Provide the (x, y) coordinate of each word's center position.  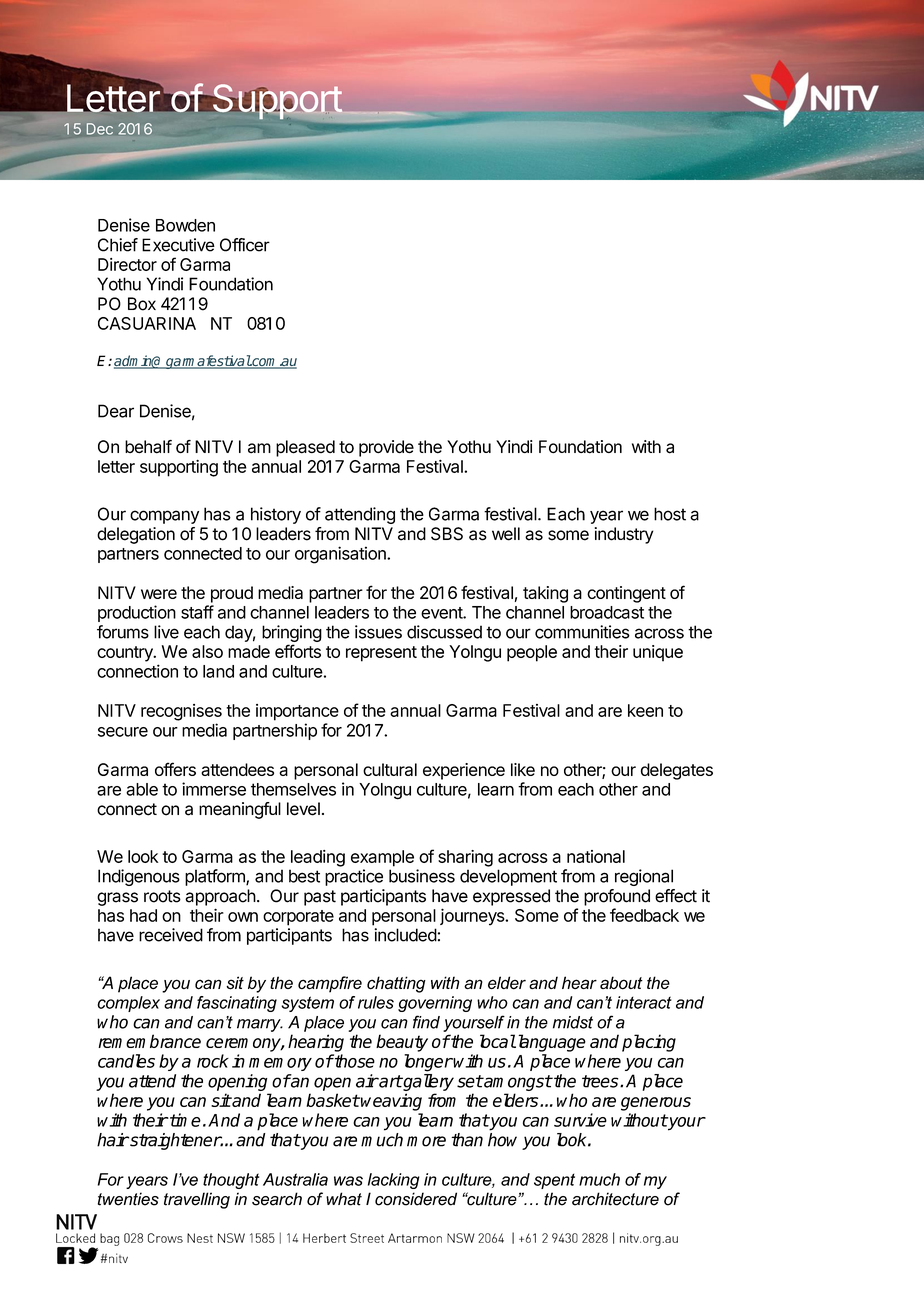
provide (386, 448)
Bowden (185, 225)
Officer (245, 245)
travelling (197, 1200)
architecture (615, 1199)
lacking (394, 1181)
